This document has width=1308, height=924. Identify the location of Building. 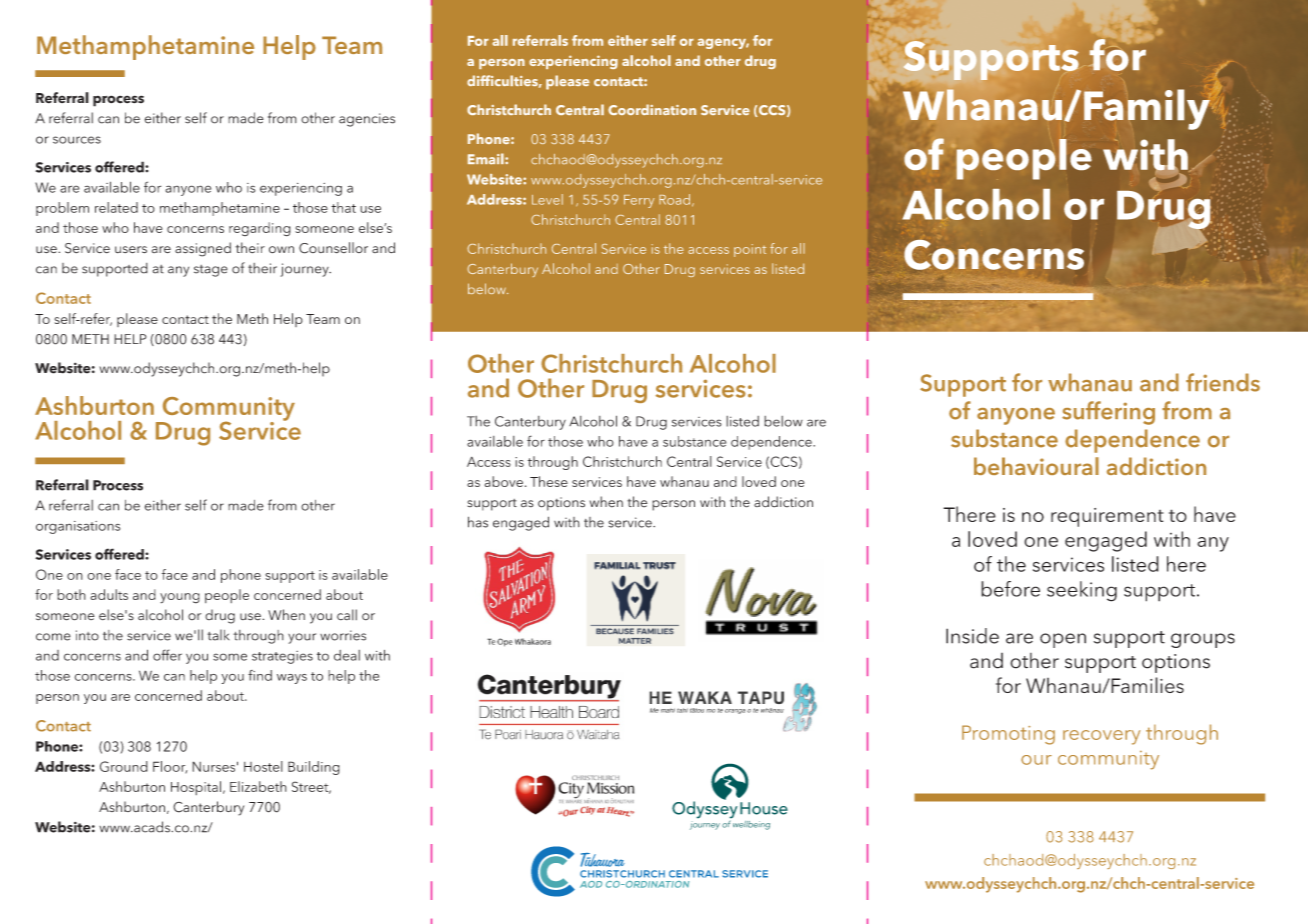
(314, 768).
